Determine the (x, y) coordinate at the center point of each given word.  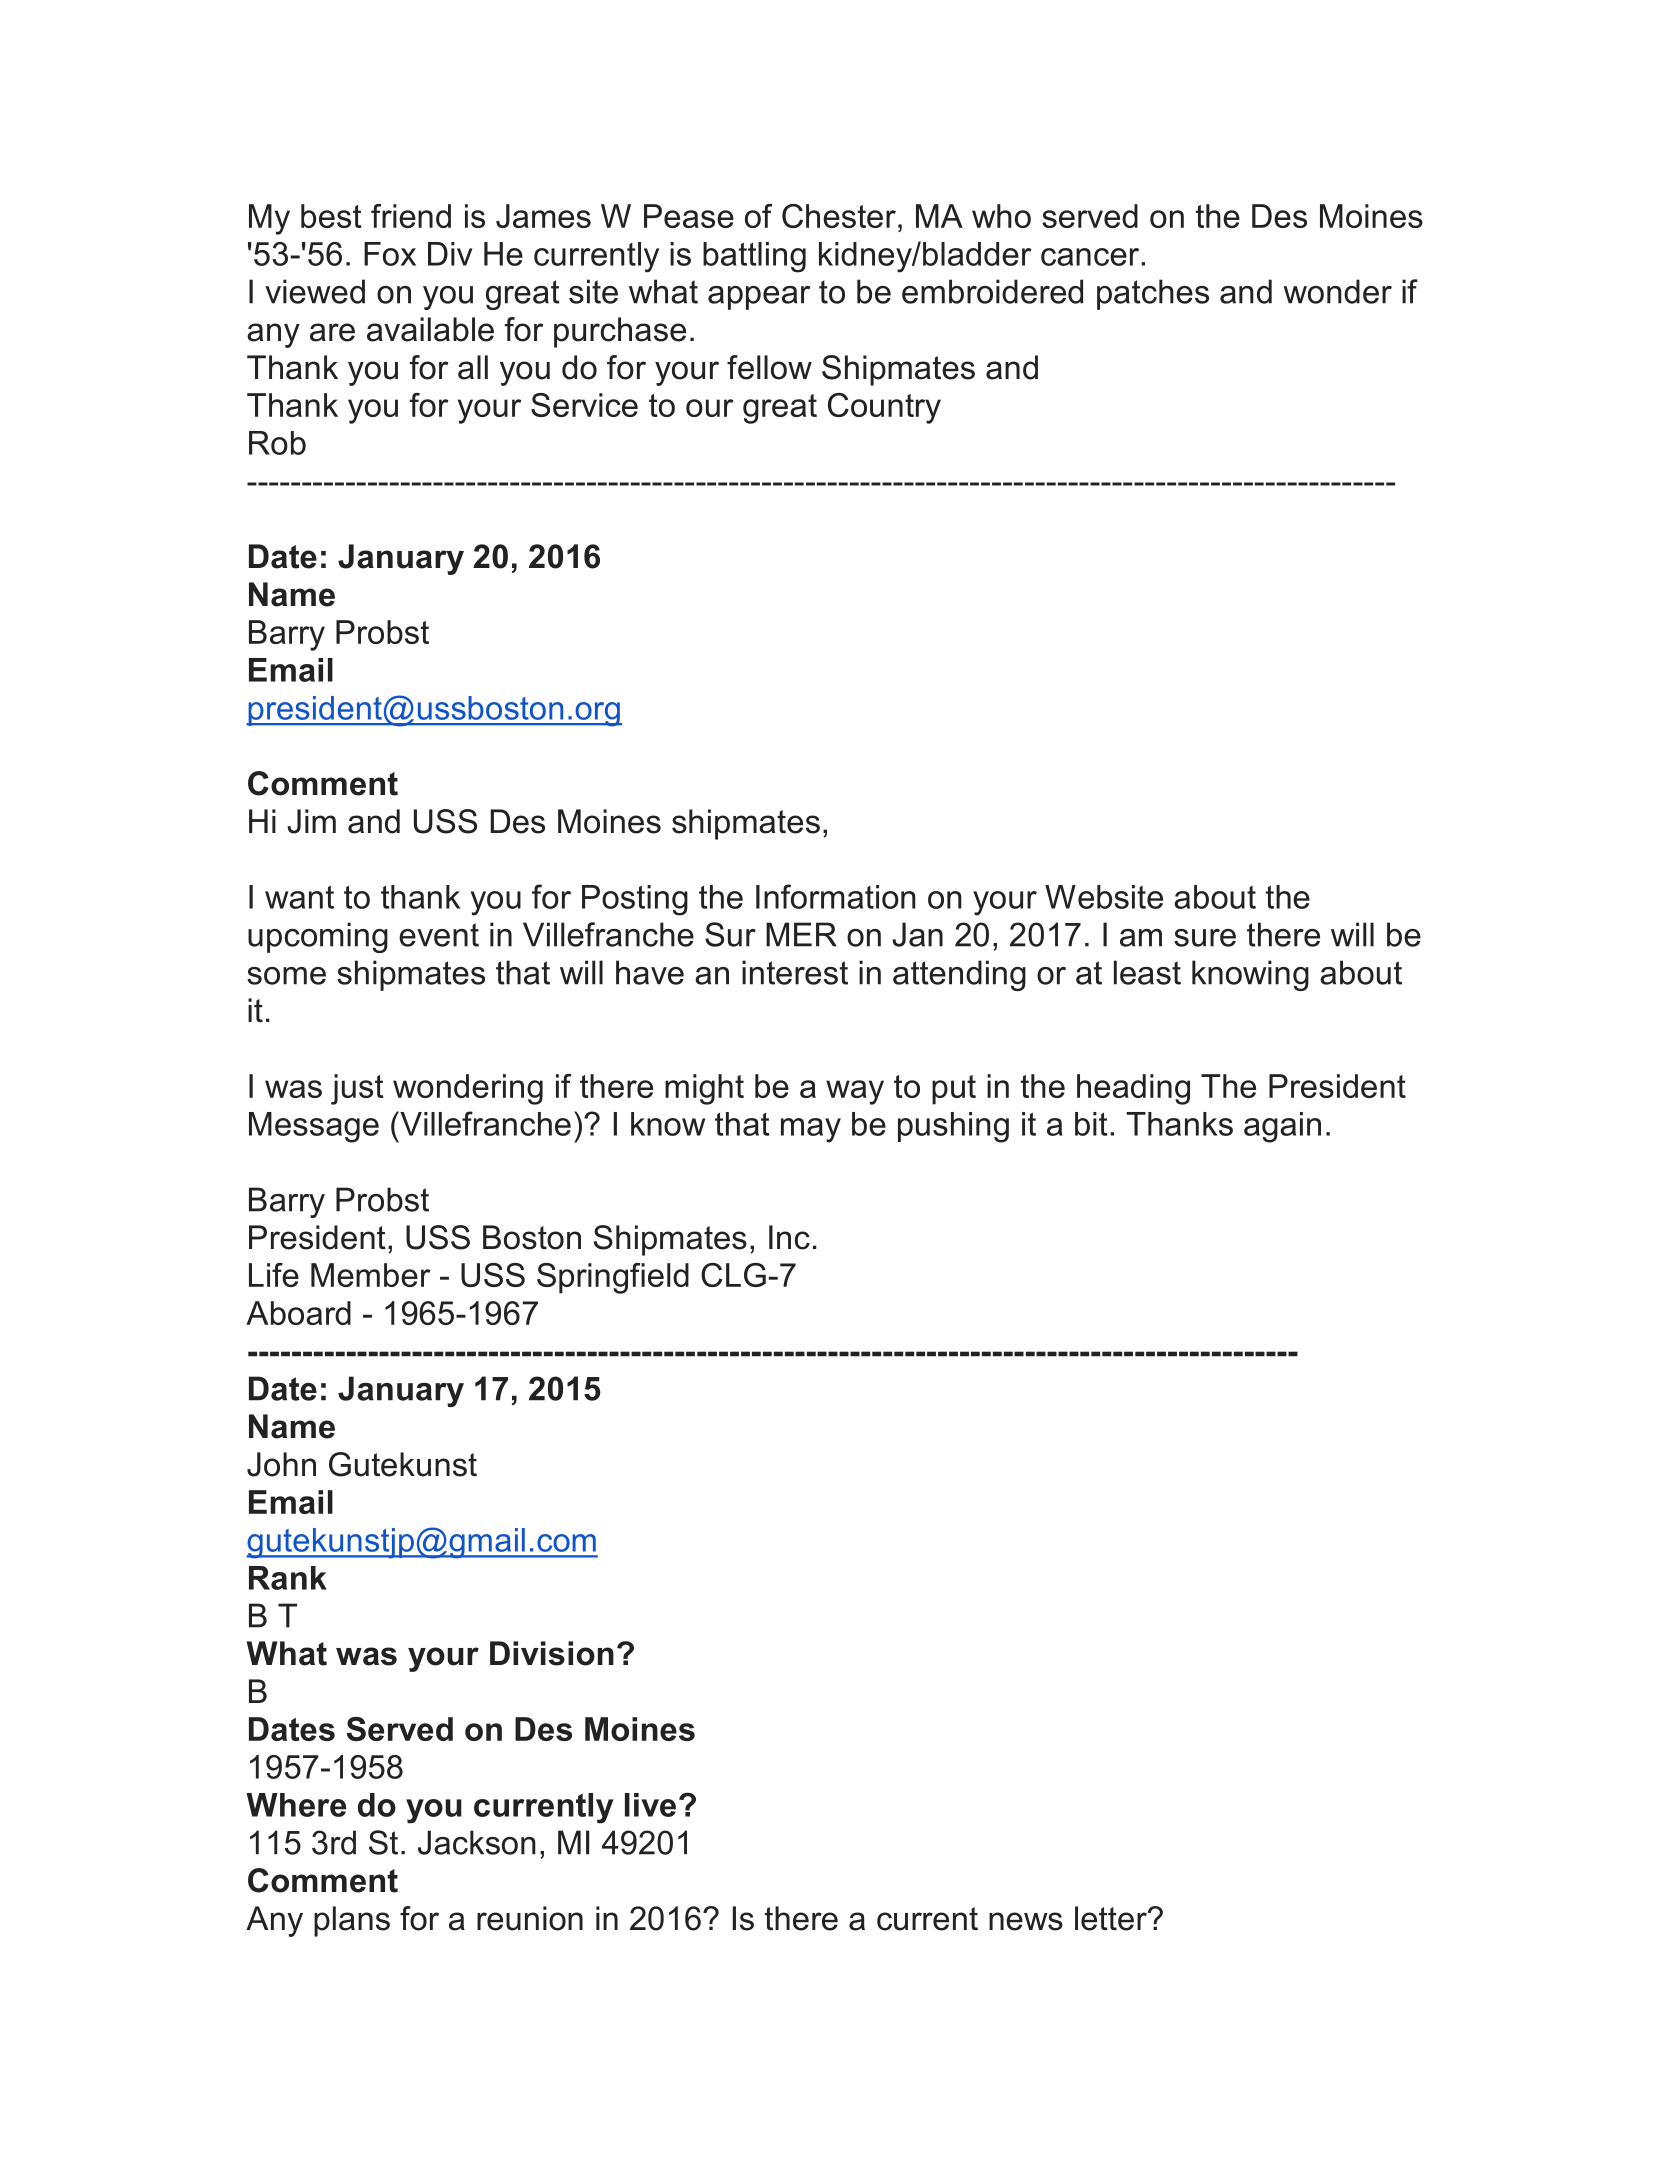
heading (1133, 1089)
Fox (390, 254)
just (357, 1089)
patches (1153, 294)
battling (754, 257)
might (704, 1089)
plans (352, 1921)
